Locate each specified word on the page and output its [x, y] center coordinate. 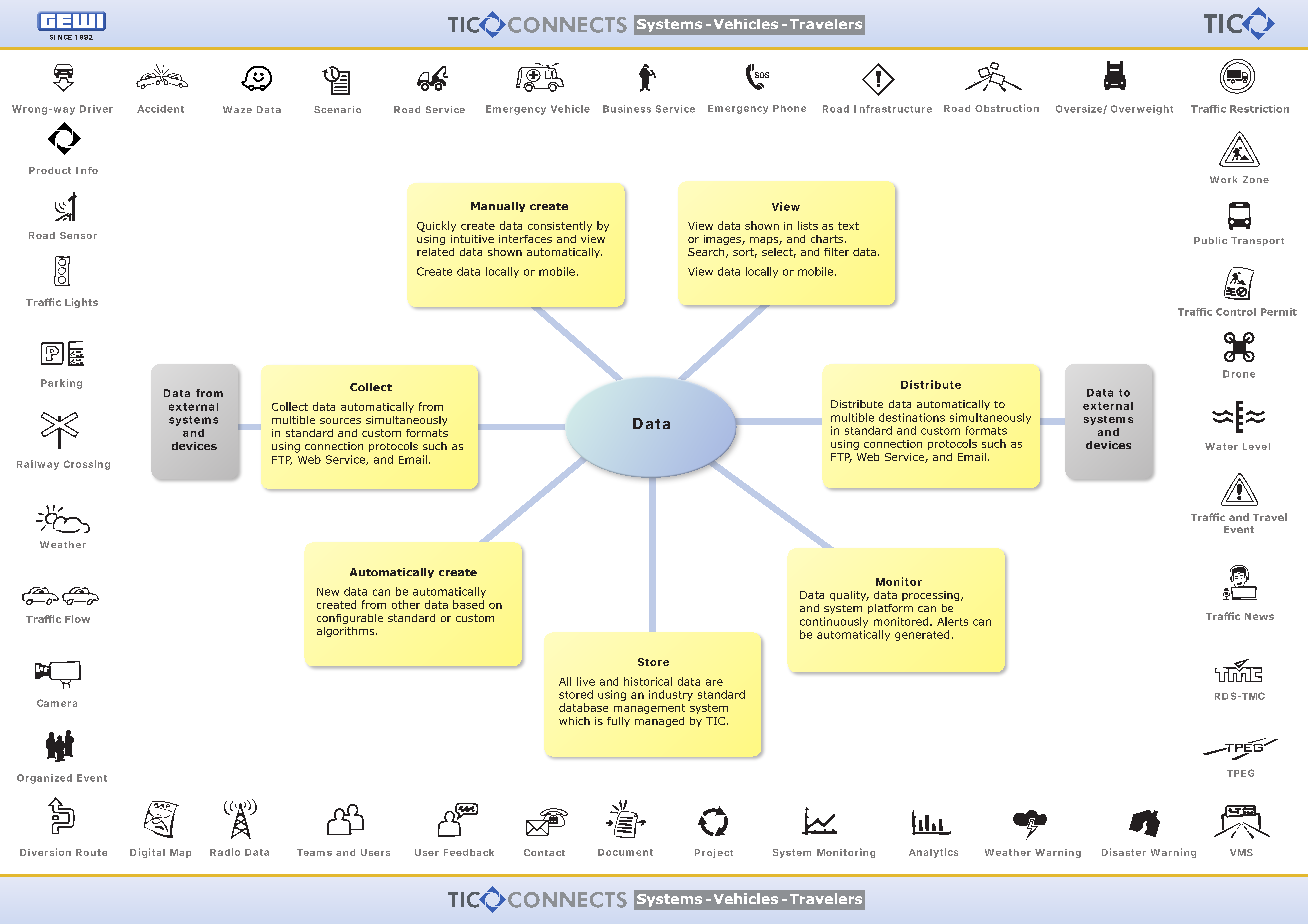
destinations [912, 417]
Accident [160, 109]
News [1259, 616]
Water [1221, 446]
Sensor [78, 235]
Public [1210, 240]
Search [707, 253]
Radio [225, 852]
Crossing [87, 465]
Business [627, 109]
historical [648, 681]
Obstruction [1007, 108]
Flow [77, 619]
